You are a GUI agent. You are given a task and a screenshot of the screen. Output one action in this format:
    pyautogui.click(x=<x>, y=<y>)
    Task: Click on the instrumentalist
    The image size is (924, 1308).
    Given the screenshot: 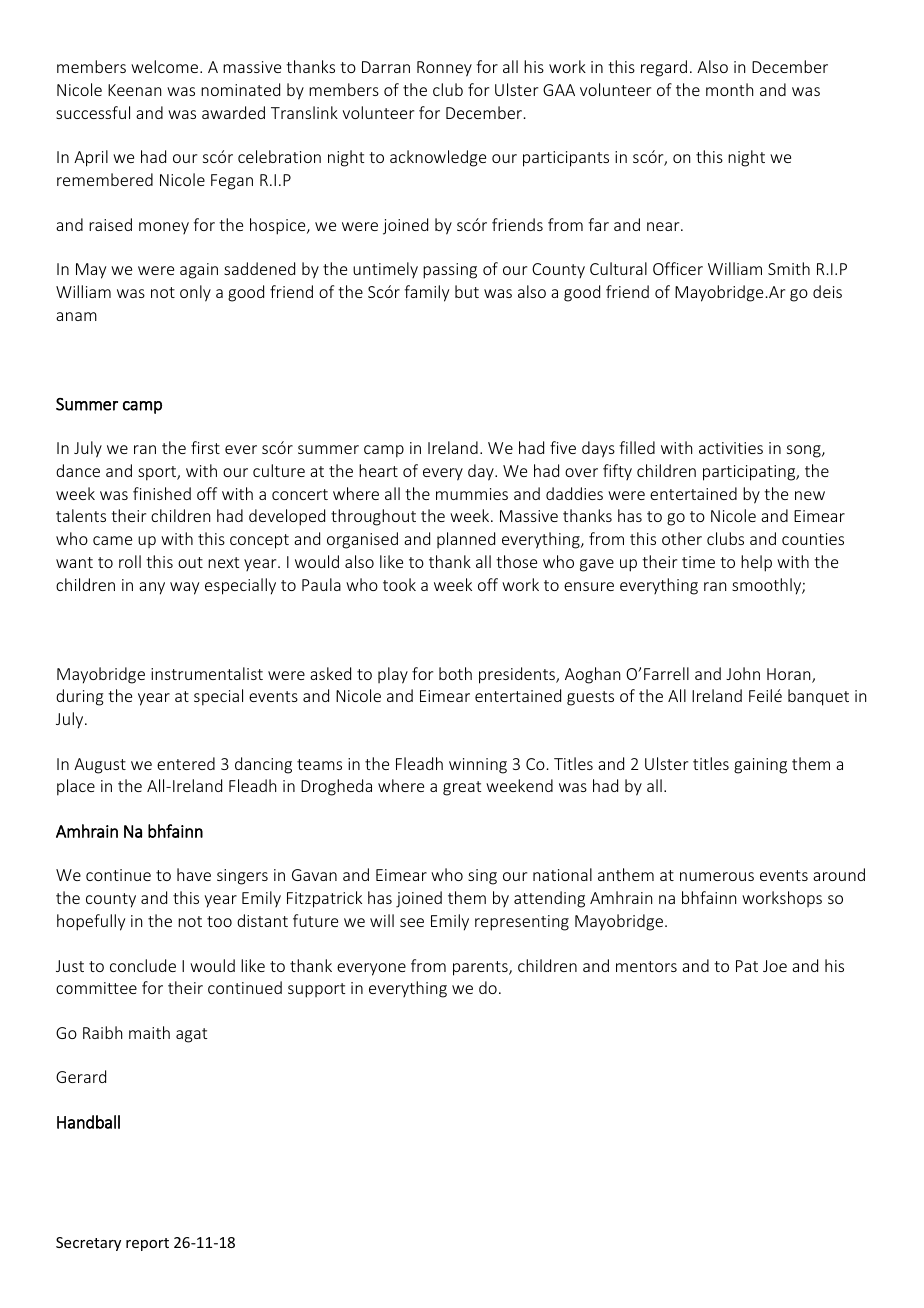 What is the action you would take?
    pyautogui.click(x=207, y=673)
